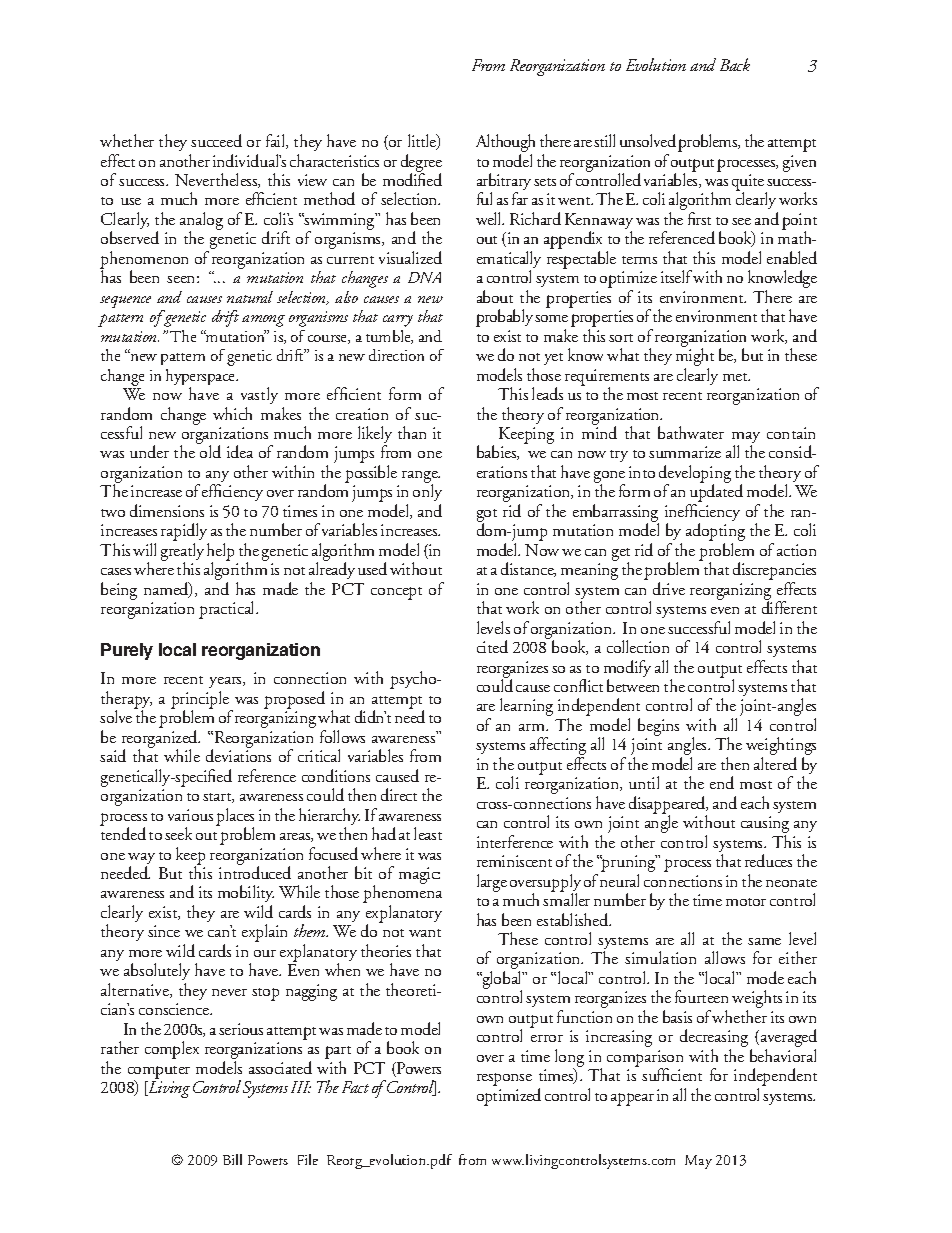 The width and height of the screenshot is (952, 1233). I want to click on Bill, so click(232, 1159).
